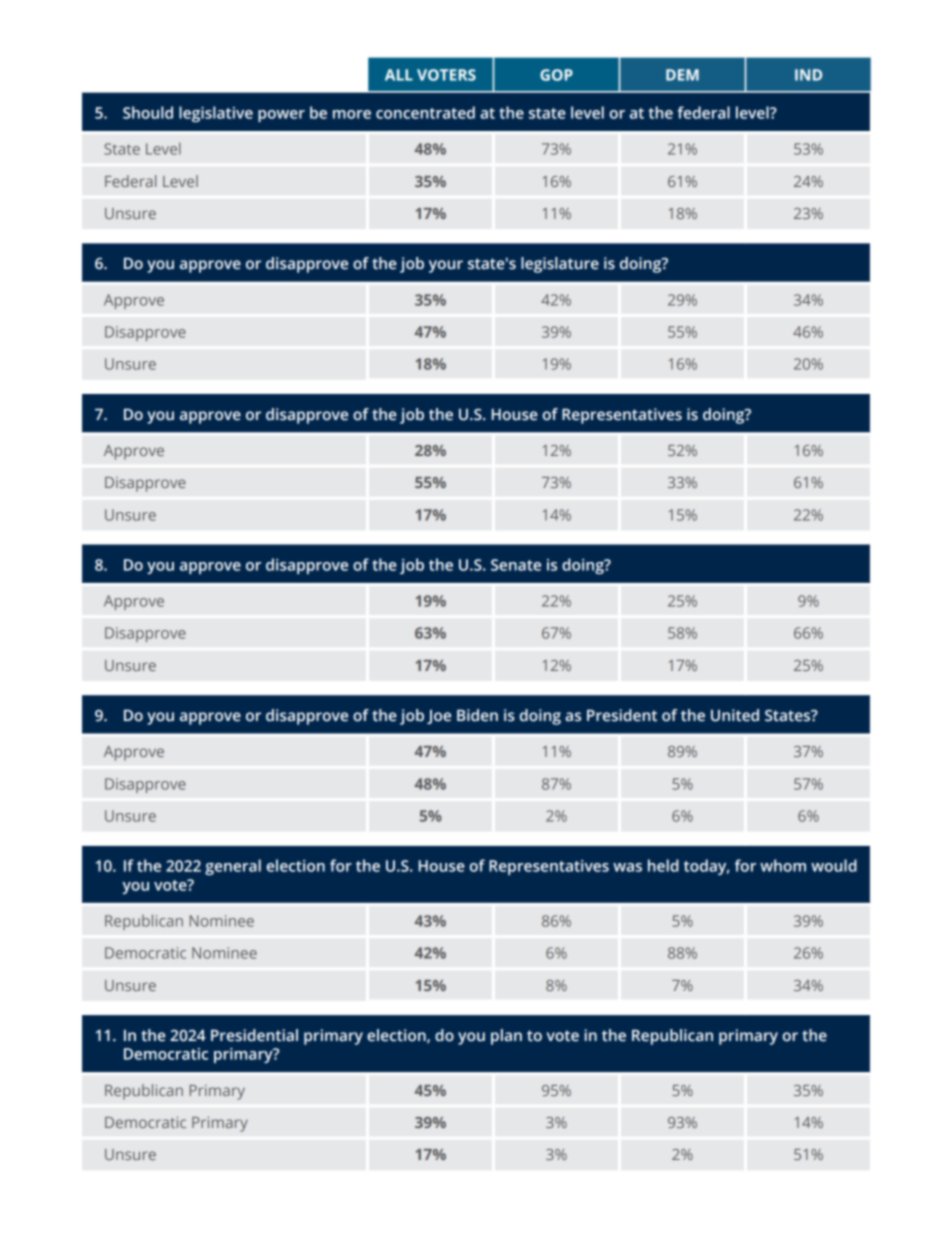 The width and height of the screenshot is (952, 1233). What do you see at coordinates (425, 112) in the screenshot?
I see `concentrated` at bounding box center [425, 112].
